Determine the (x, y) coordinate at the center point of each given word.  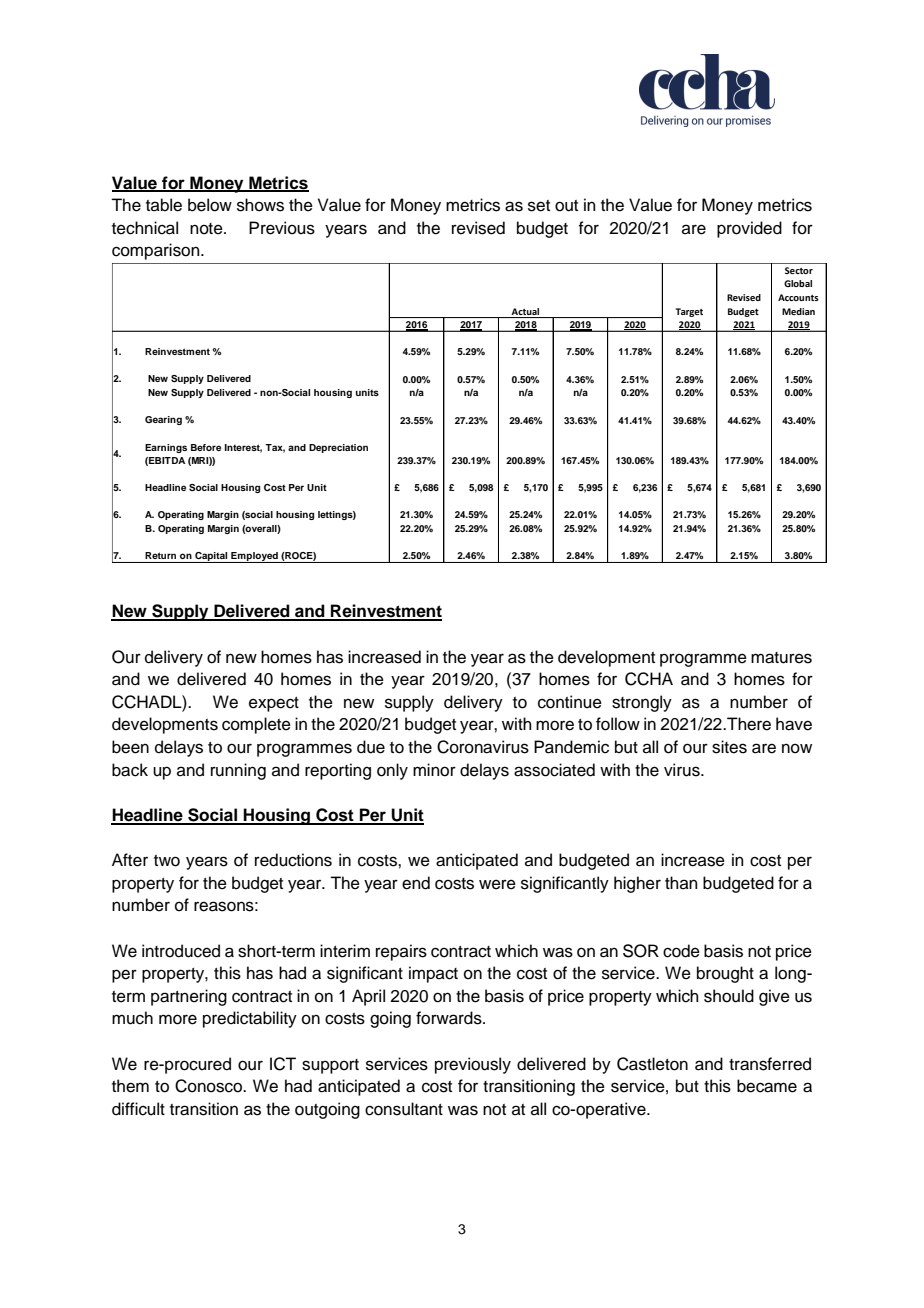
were (497, 884)
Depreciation (338, 448)
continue (570, 702)
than (681, 882)
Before (206, 447)
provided (749, 229)
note (207, 229)
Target (689, 312)
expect (274, 704)
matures (781, 658)
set (539, 206)
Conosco (210, 1086)
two (167, 861)
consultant (404, 1109)
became (767, 1086)
